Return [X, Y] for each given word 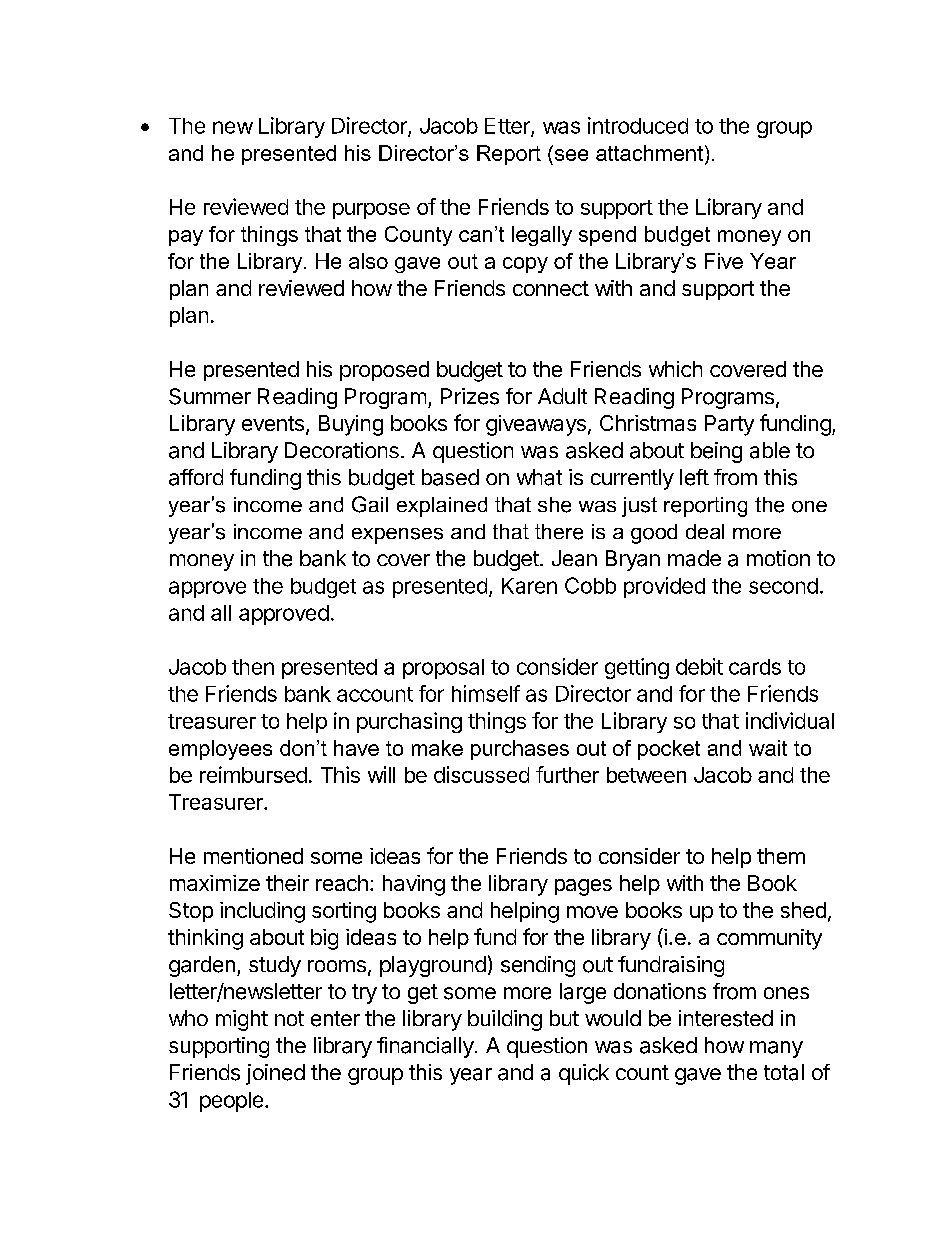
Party [729, 425]
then [253, 667]
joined [275, 1074]
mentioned [253, 856]
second [783, 586]
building [505, 1020]
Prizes [470, 396]
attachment [649, 153]
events [273, 423]
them [781, 856]
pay [186, 238]
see [570, 153]
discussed [481, 774]
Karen [529, 586]
